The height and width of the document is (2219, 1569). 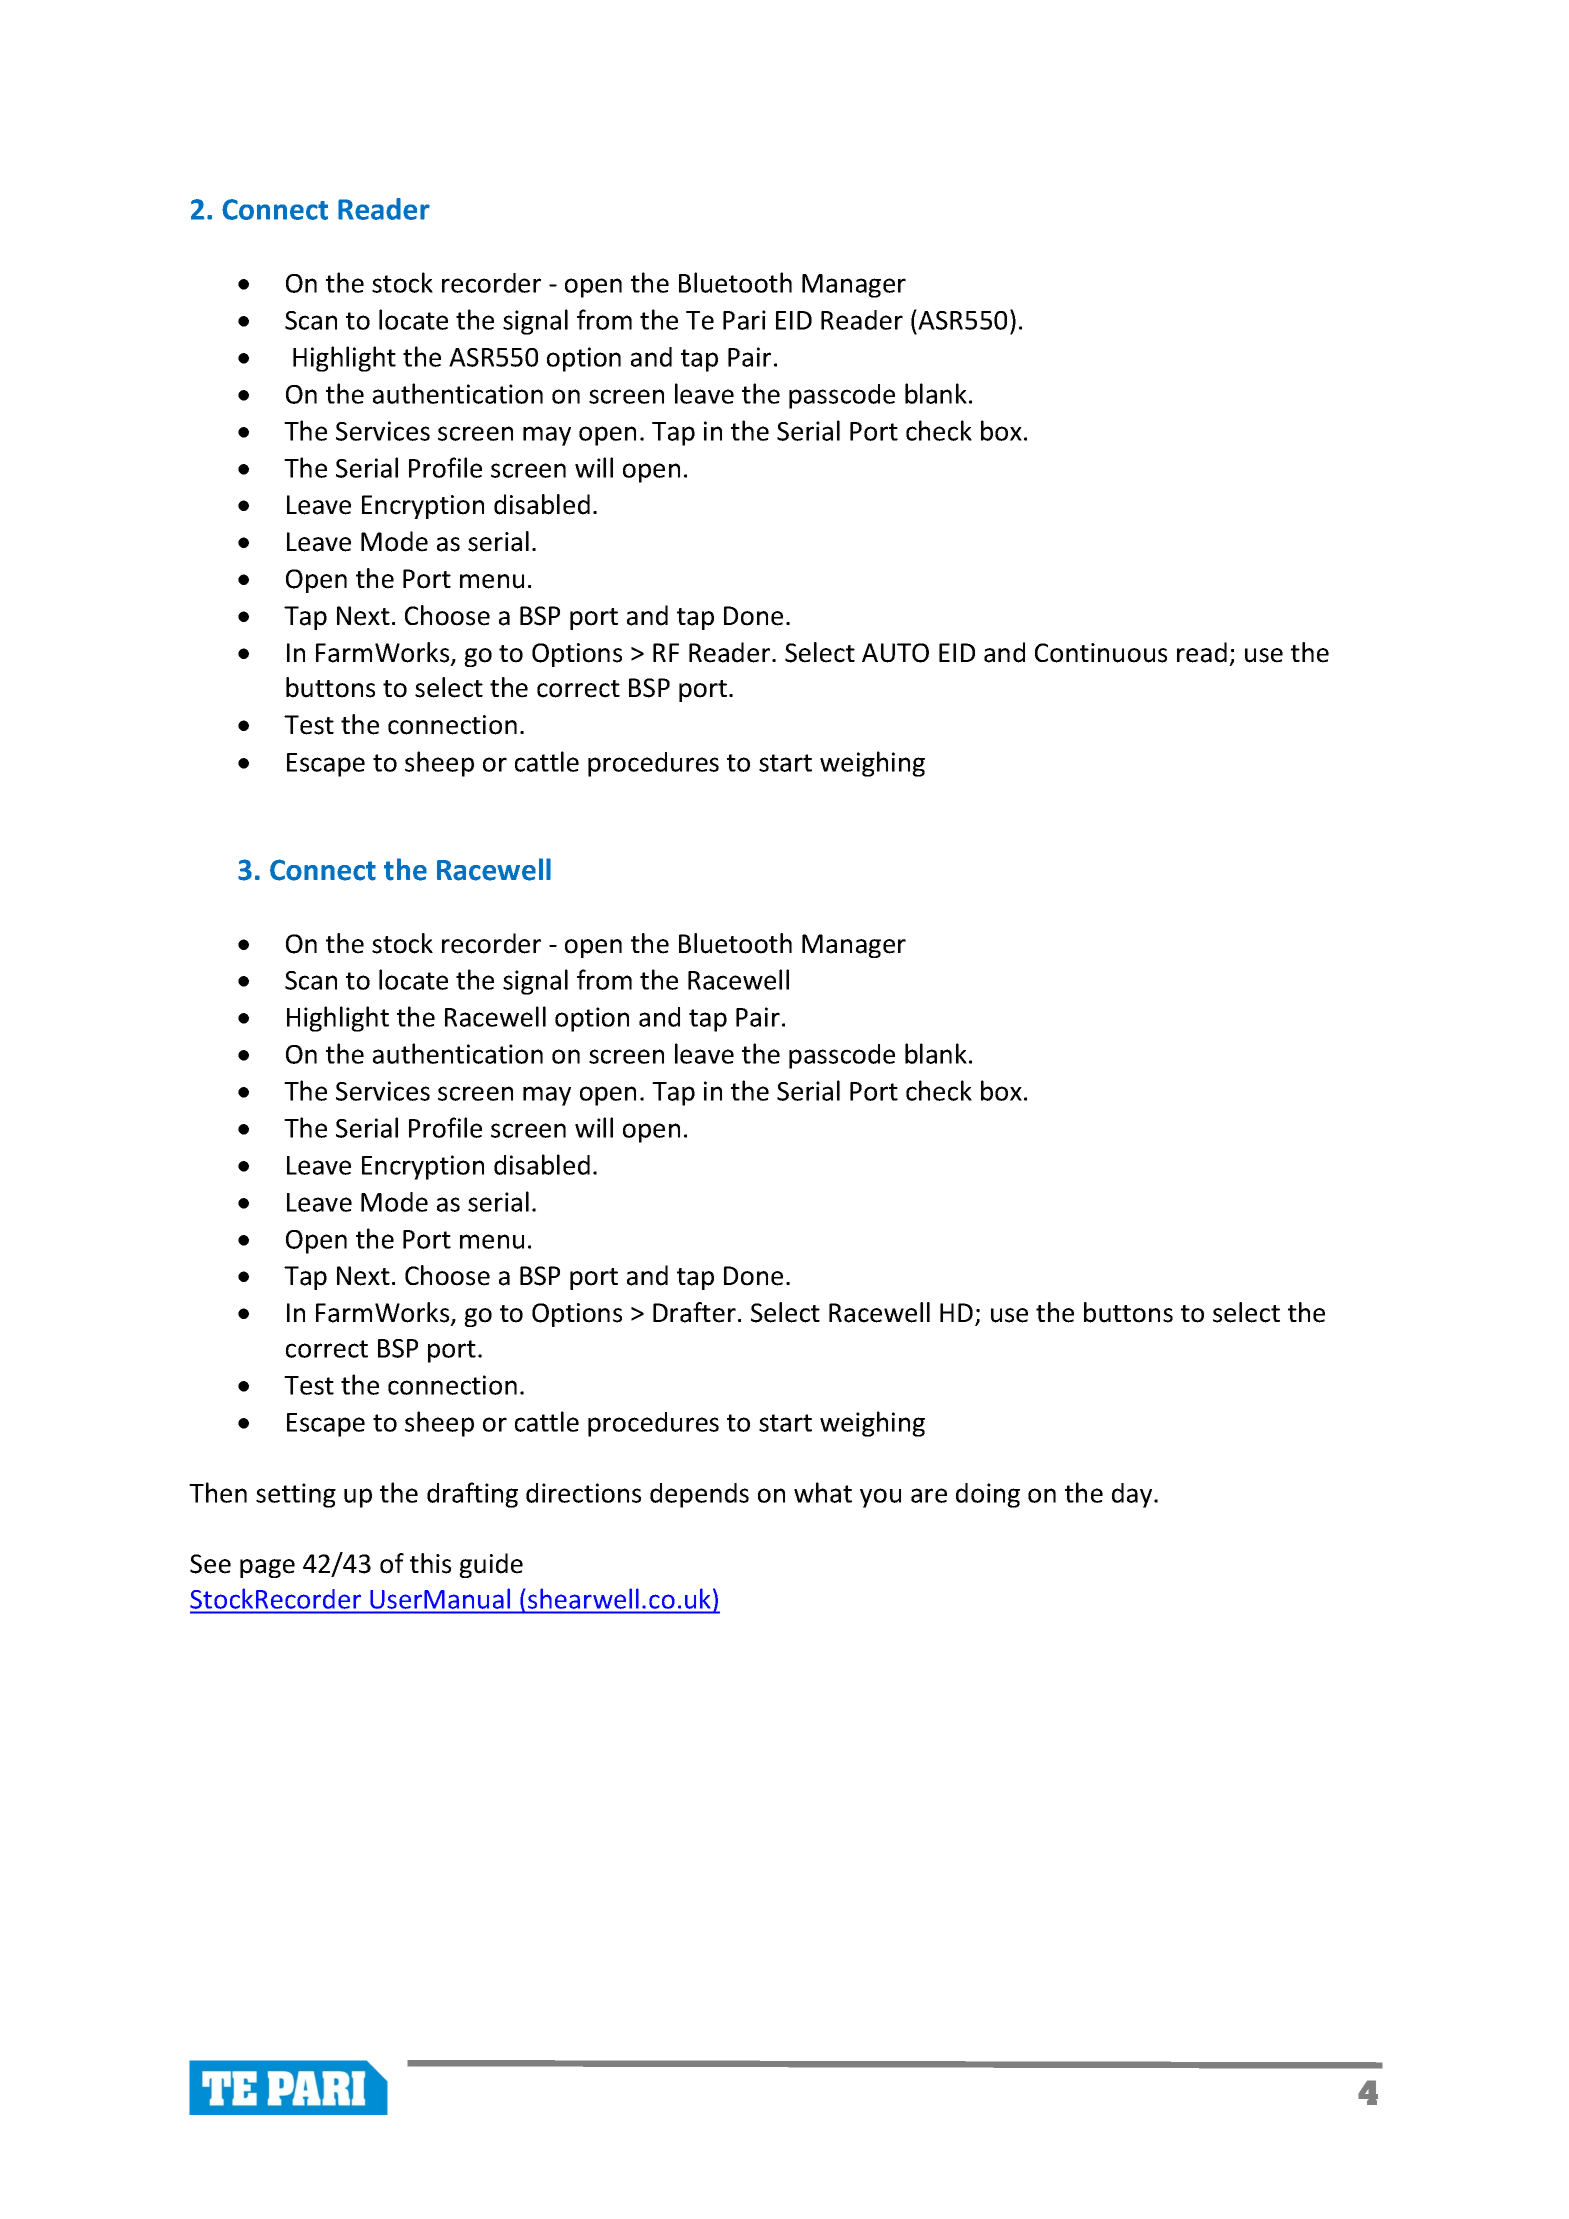 What do you see at coordinates (583, 1493) in the document?
I see `directions` at bounding box center [583, 1493].
